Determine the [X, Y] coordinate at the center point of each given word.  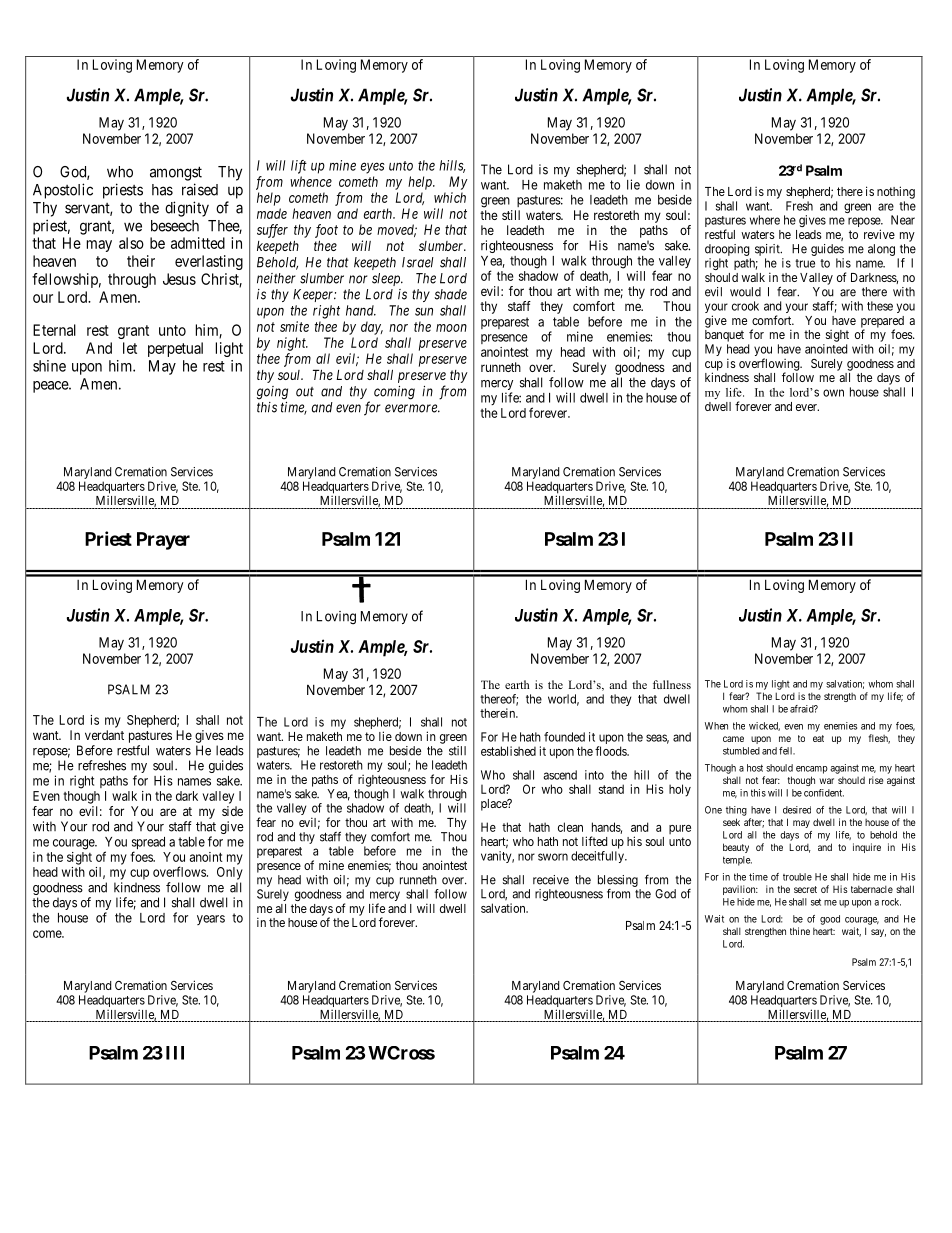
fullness [672, 684]
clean [570, 827]
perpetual [175, 349]
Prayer [163, 541]
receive [551, 880]
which [450, 197]
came [733, 739]
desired [797, 810]
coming [394, 393]
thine [800, 931]
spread [148, 844]
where [765, 220]
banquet [724, 336]
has [162, 190]
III [175, 1053]
